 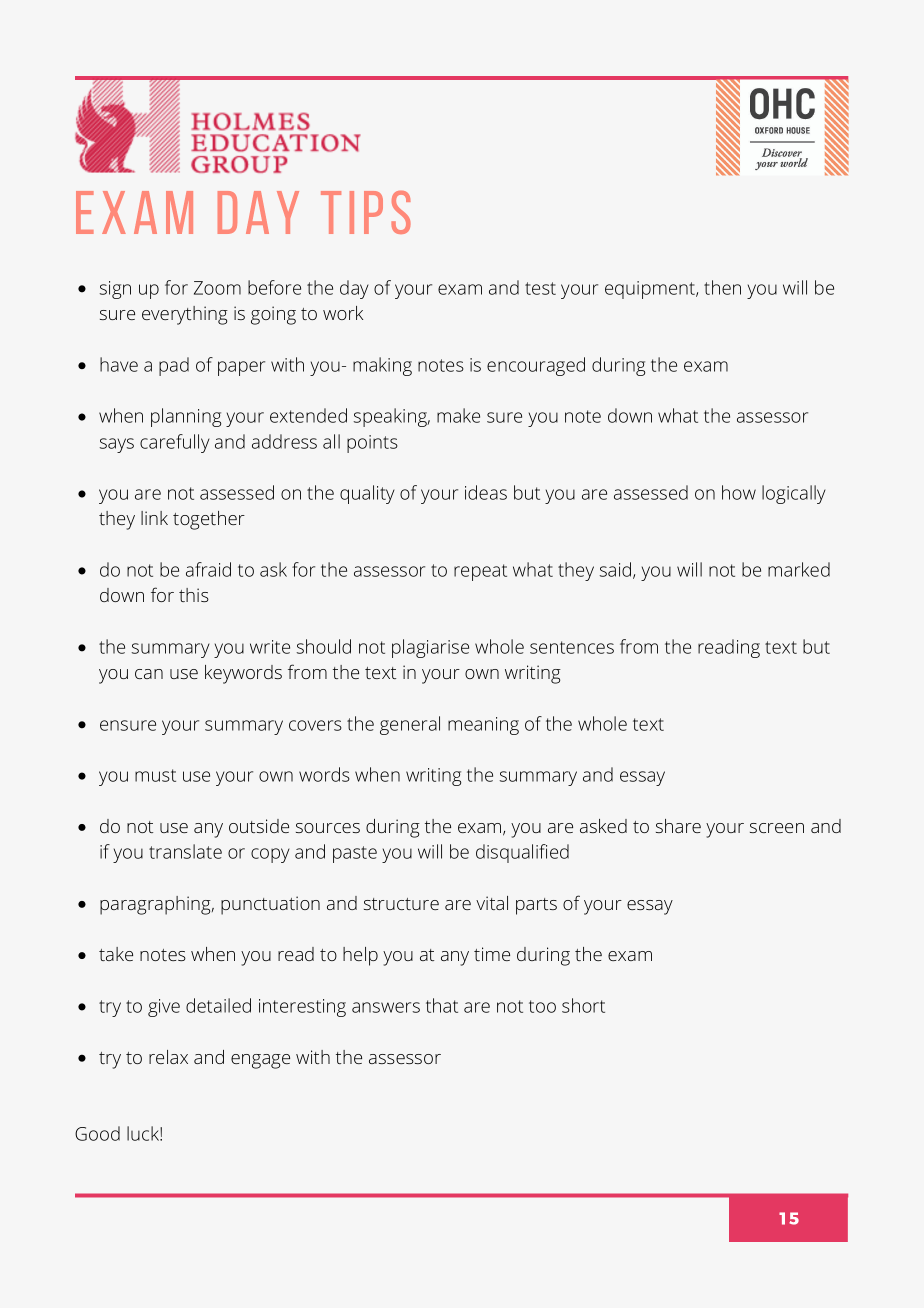 What do you see at coordinates (175, 443) in the image?
I see `carefully` at bounding box center [175, 443].
